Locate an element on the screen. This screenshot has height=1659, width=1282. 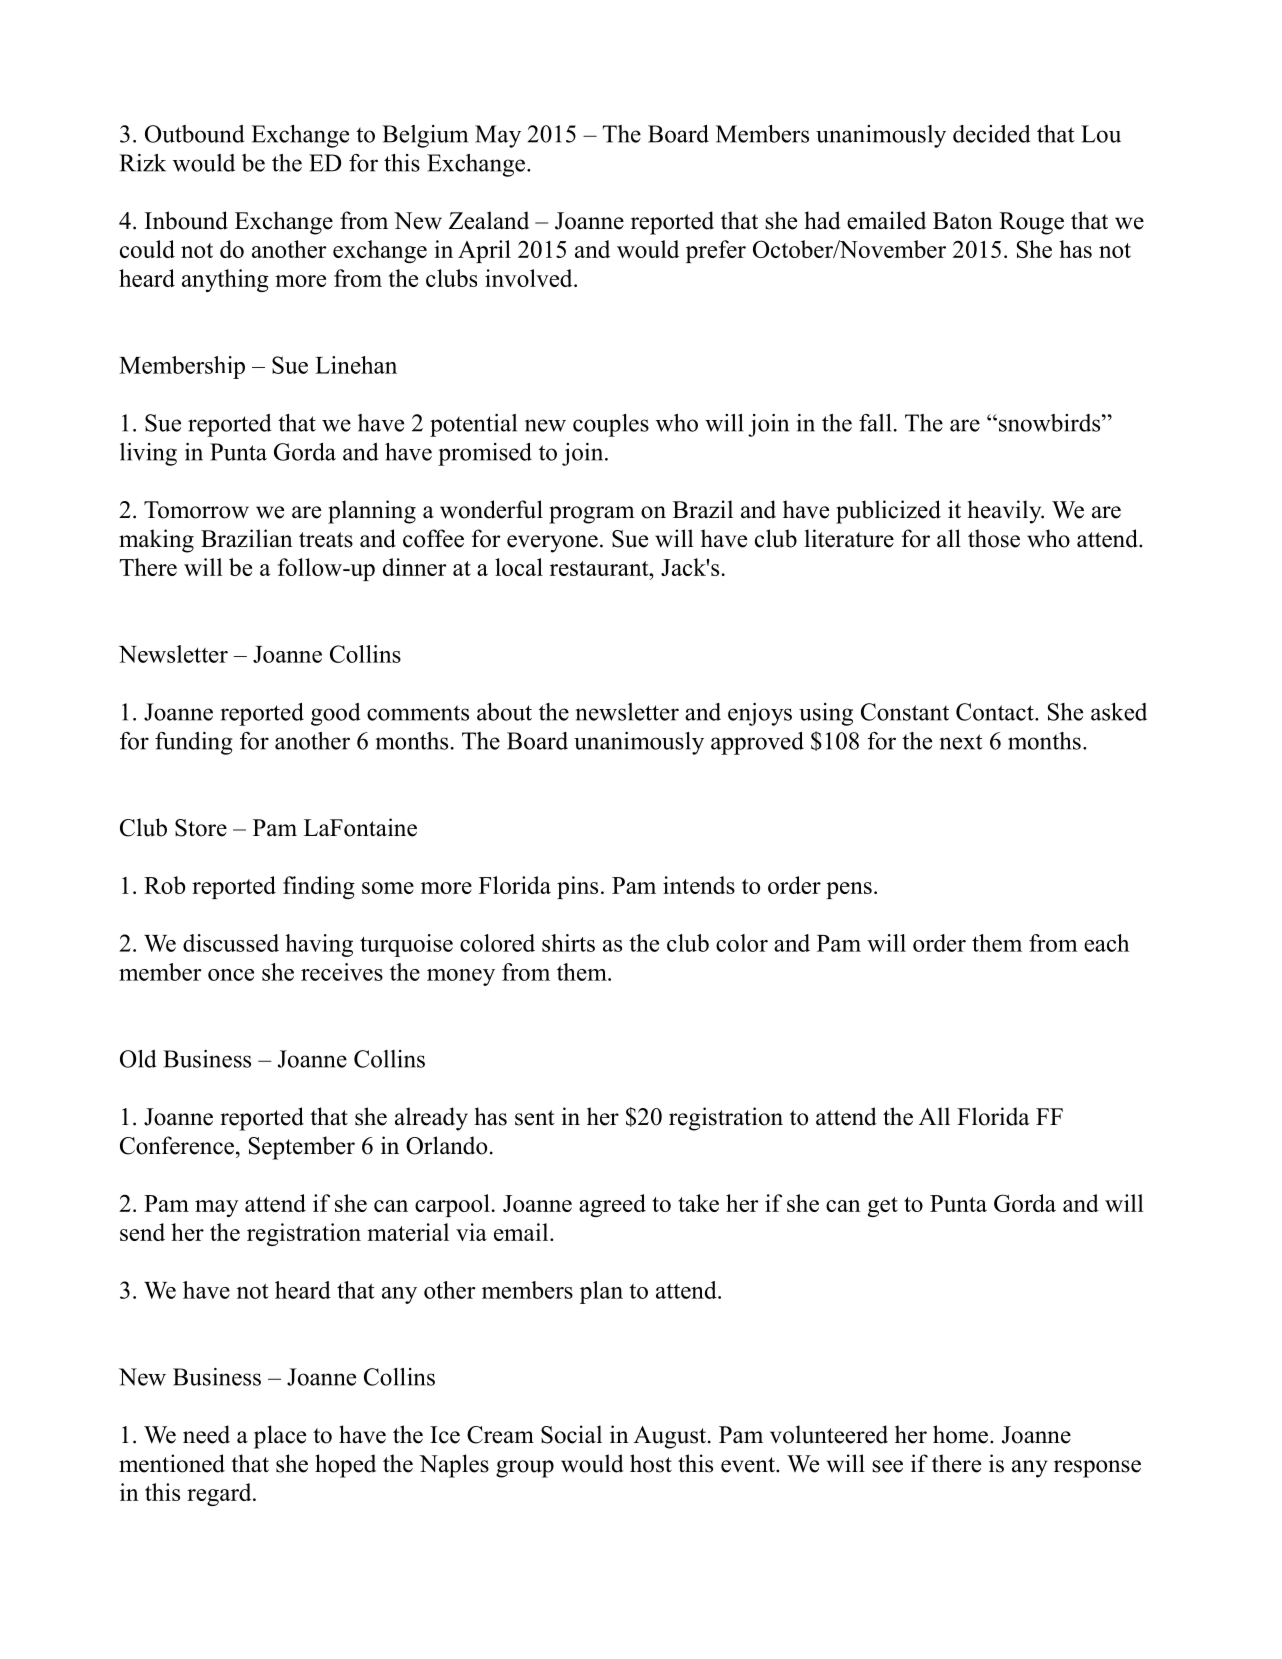
heavily is located at coordinates (1005, 512).
